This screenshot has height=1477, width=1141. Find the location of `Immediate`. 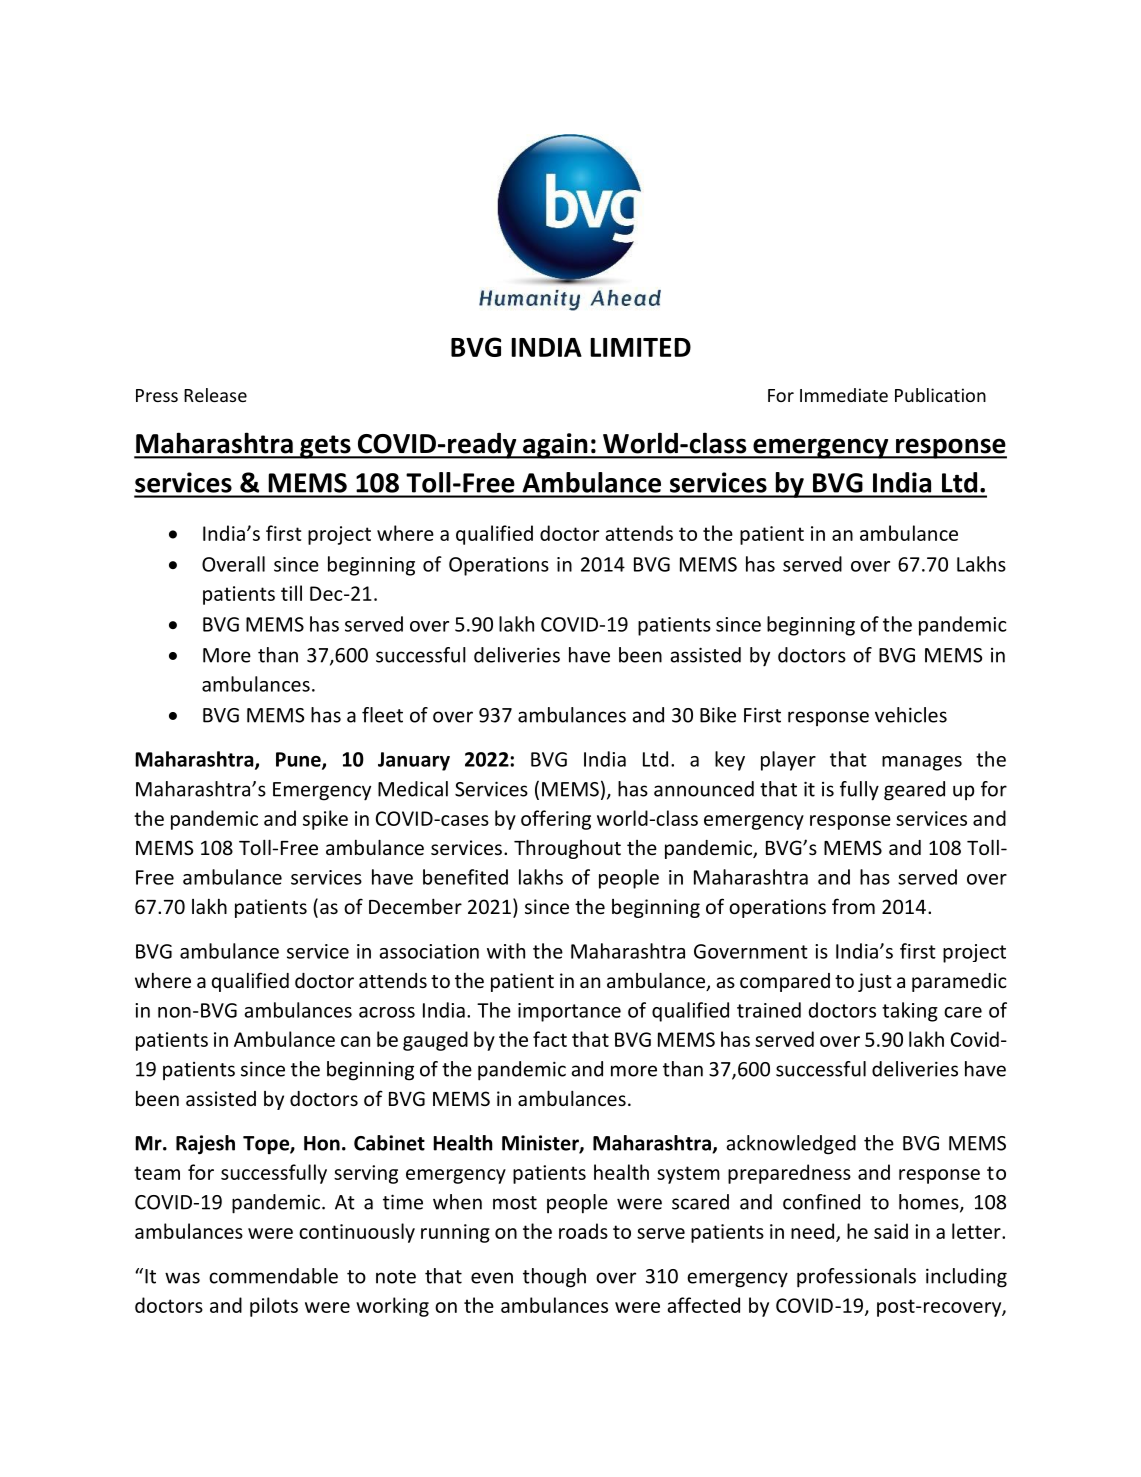

Immediate is located at coordinates (844, 395).
